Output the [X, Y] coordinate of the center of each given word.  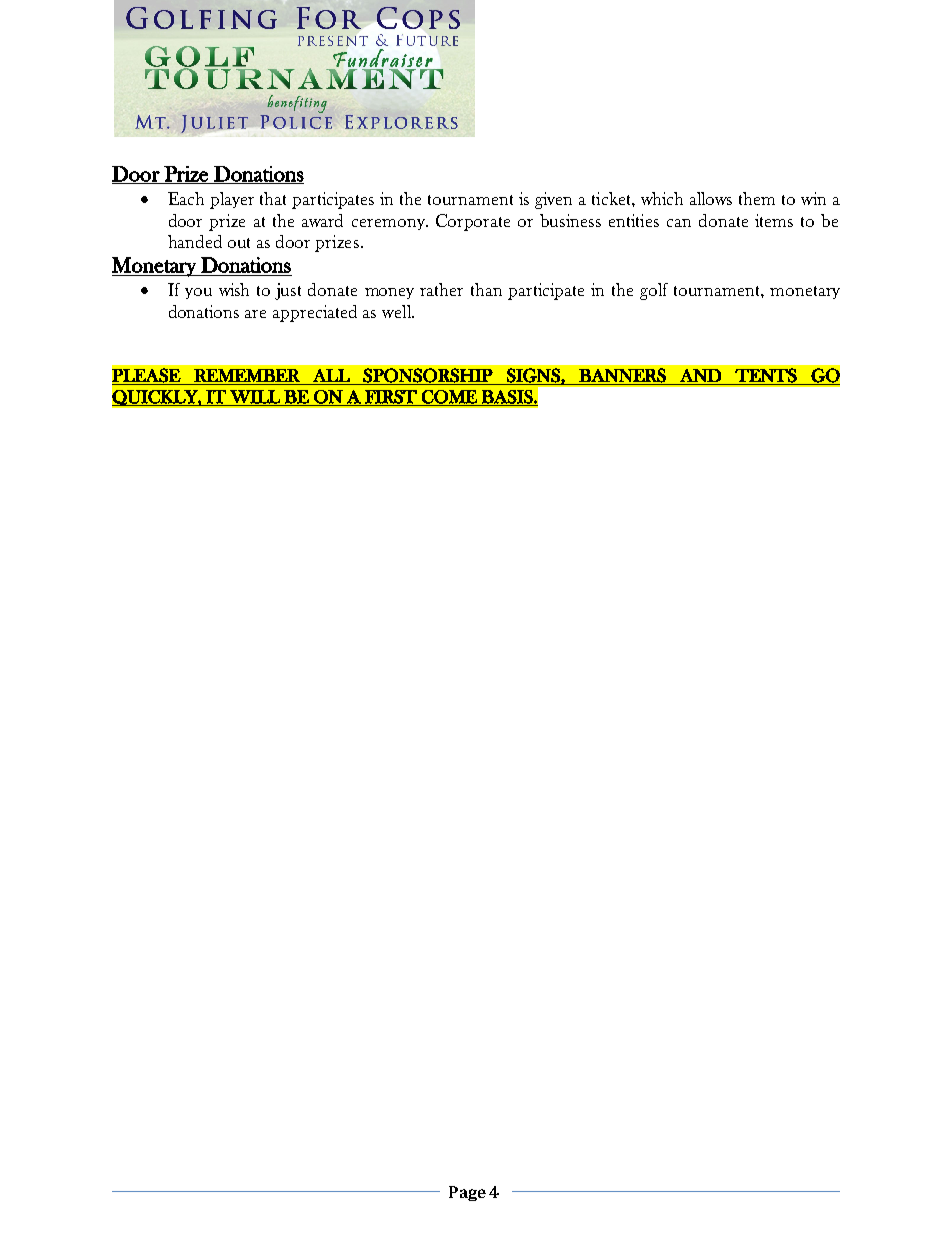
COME [449, 398]
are [255, 314]
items [774, 220]
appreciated [315, 313]
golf [654, 291]
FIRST [391, 398]
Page [467, 1193]
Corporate [473, 222]
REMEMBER [247, 375]
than [486, 289]
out [239, 243]
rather [441, 289]
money [389, 293]
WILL [255, 397]
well [397, 311]
